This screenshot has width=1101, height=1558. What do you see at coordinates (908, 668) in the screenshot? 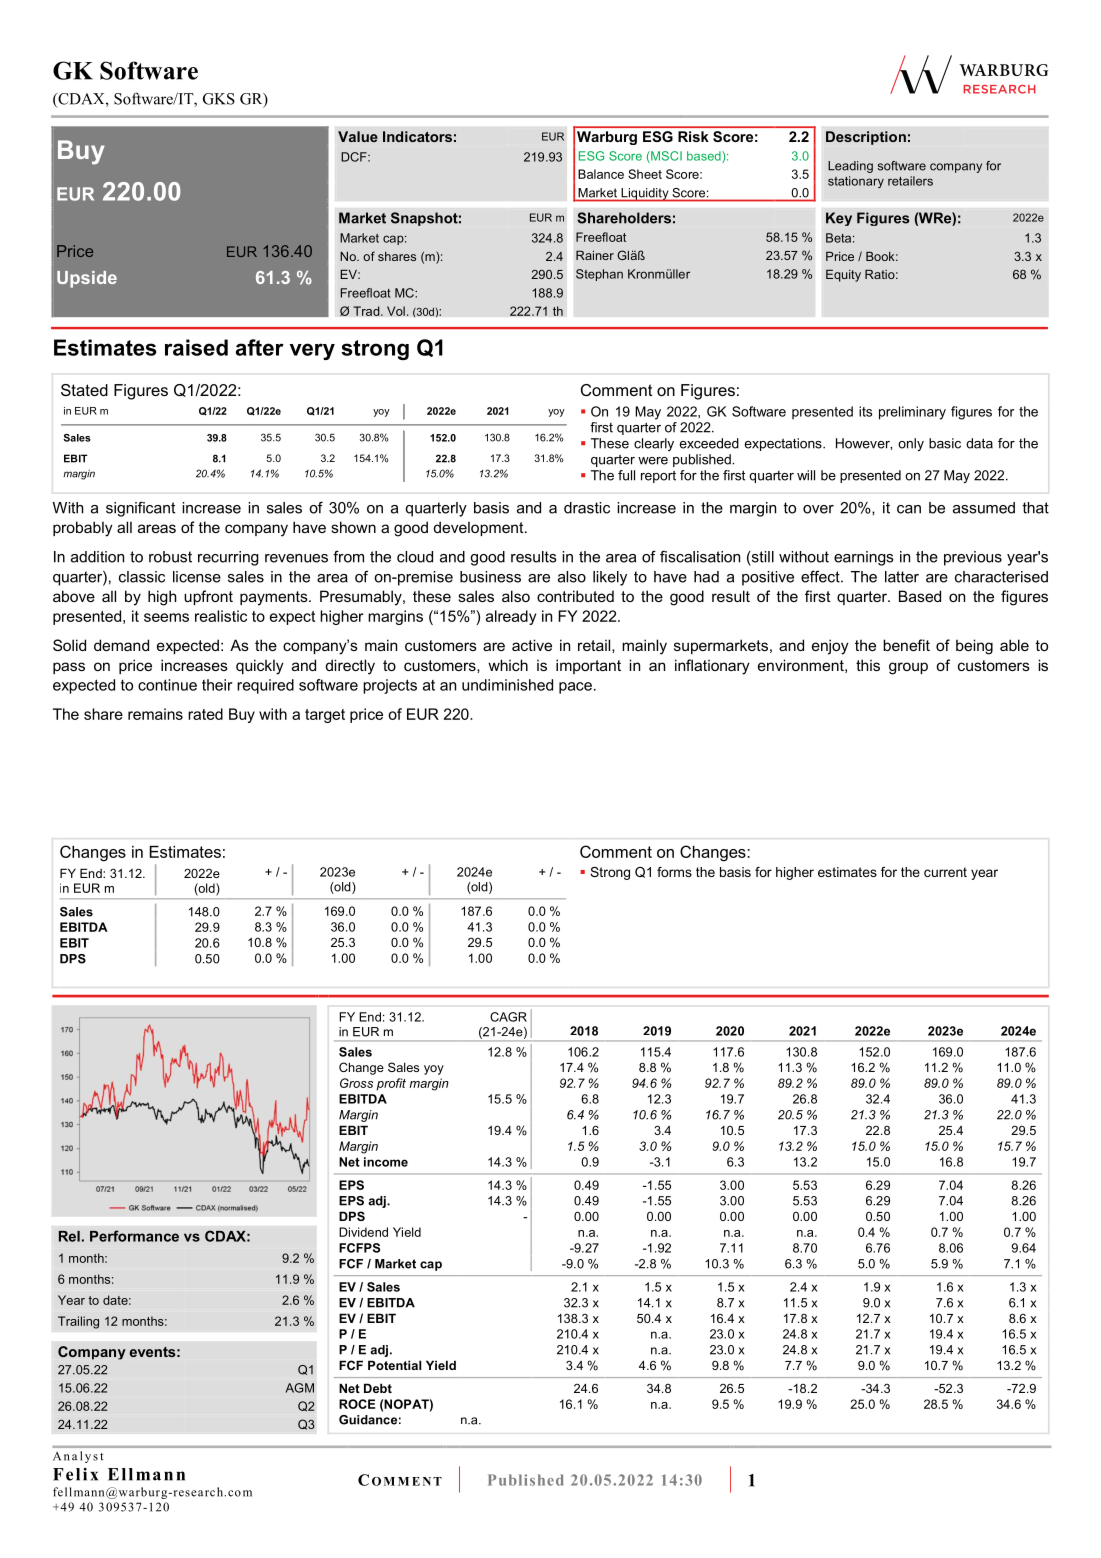
I see `group` at bounding box center [908, 668].
